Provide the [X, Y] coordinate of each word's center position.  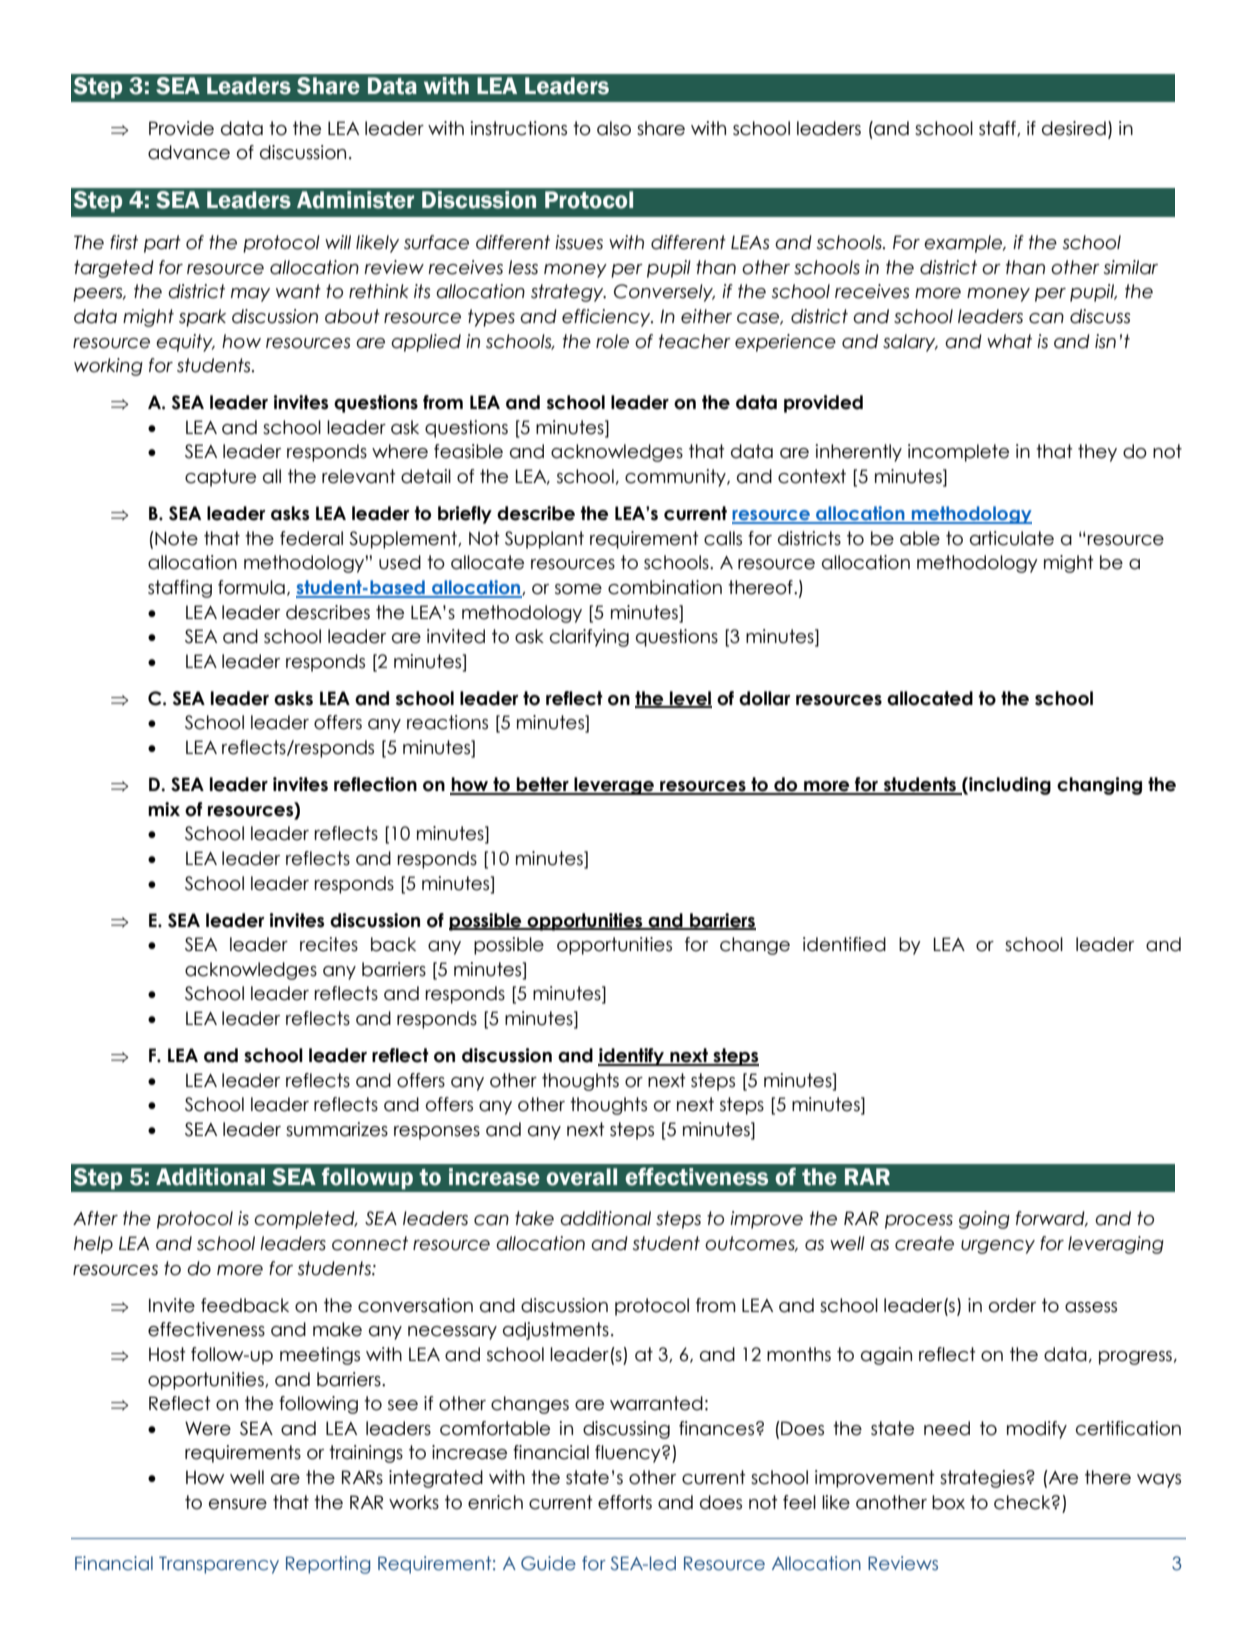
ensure [238, 1504]
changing [1099, 786]
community [676, 478]
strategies [983, 1479]
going [984, 1220]
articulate [1012, 538]
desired [1074, 128]
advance [189, 152]
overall [581, 1177]
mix [164, 809]
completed [305, 1220]
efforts [625, 1502]
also [614, 128]
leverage [614, 786]
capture [220, 478]
